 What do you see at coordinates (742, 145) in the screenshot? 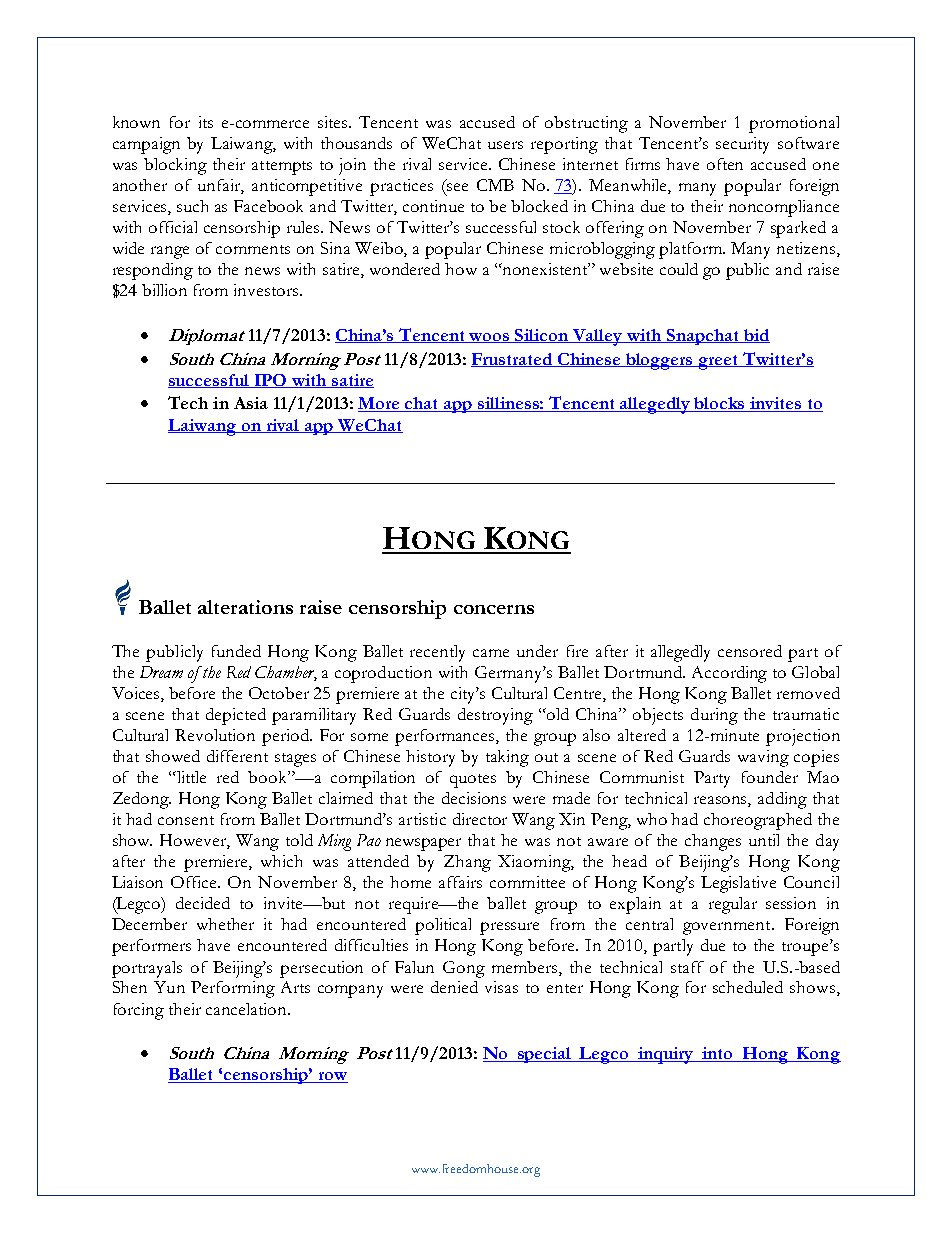
I see `security` at bounding box center [742, 145].
